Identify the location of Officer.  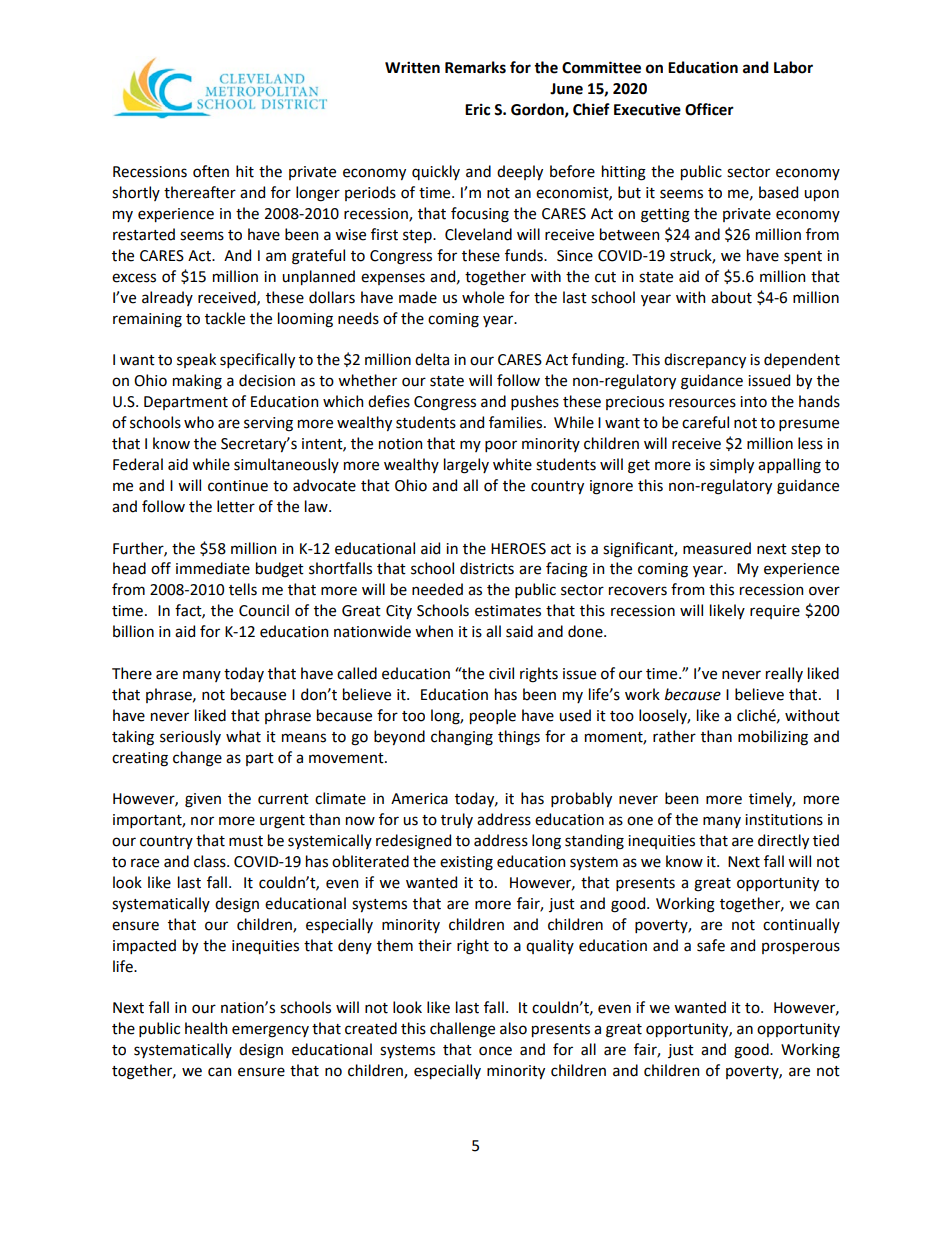
(709, 109).
